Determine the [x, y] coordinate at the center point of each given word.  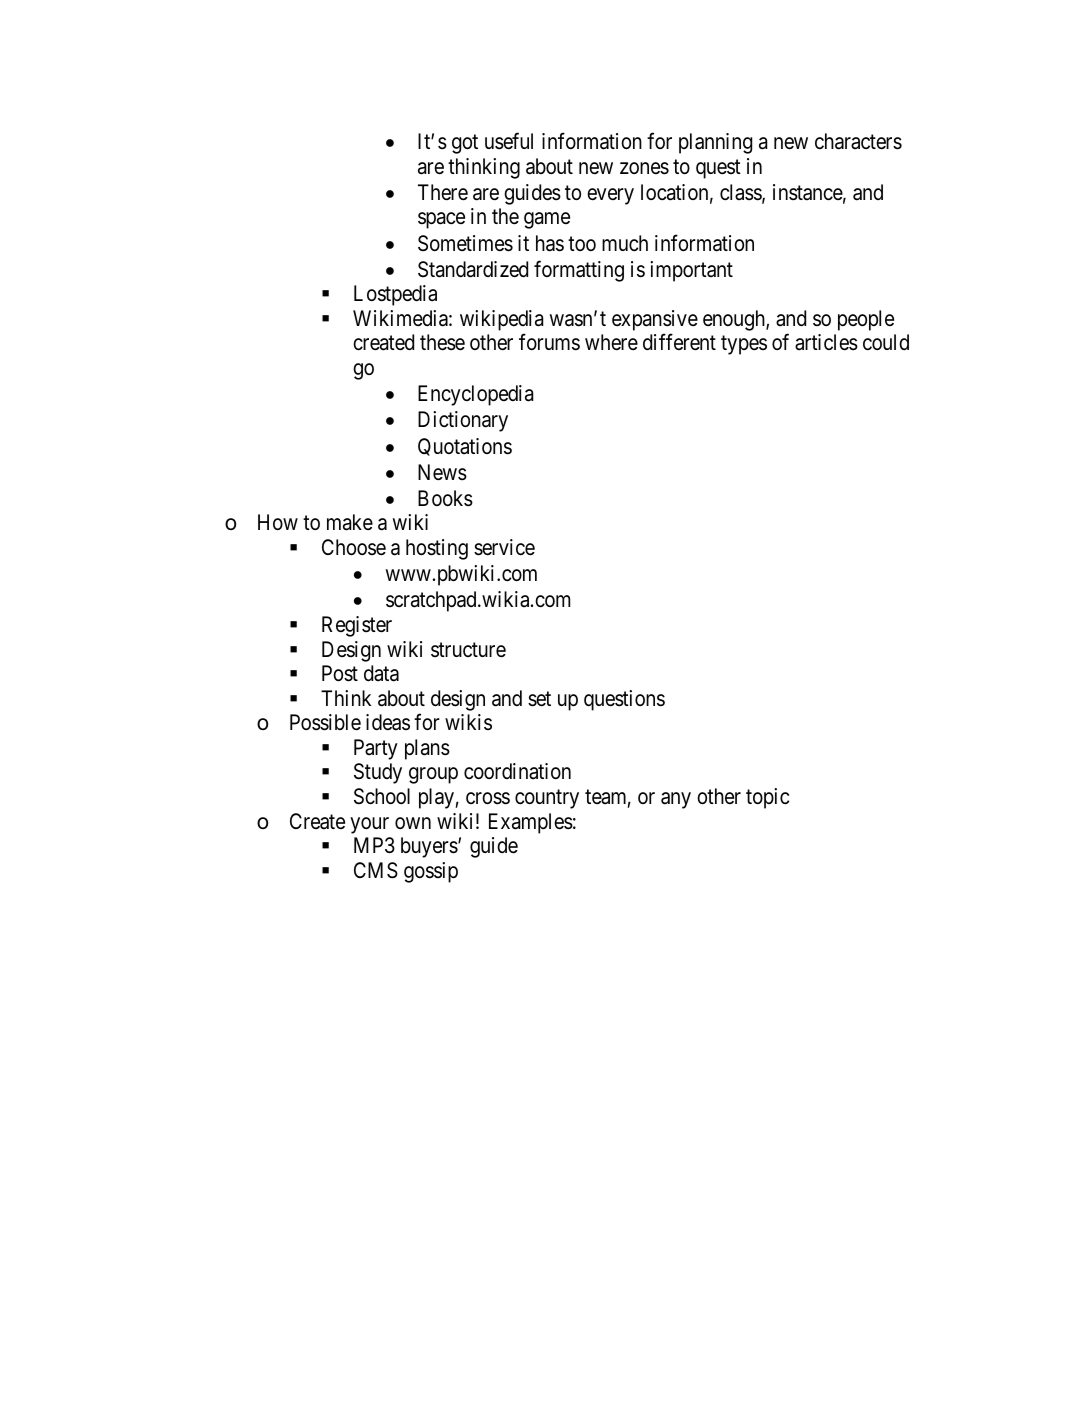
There [443, 192]
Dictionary [463, 421]
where [611, 342]
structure [468, 650]
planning [715, 143]
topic [767, 798]
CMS [376, 870]
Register [357, 626]
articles [826, 342]
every [610, 196]
